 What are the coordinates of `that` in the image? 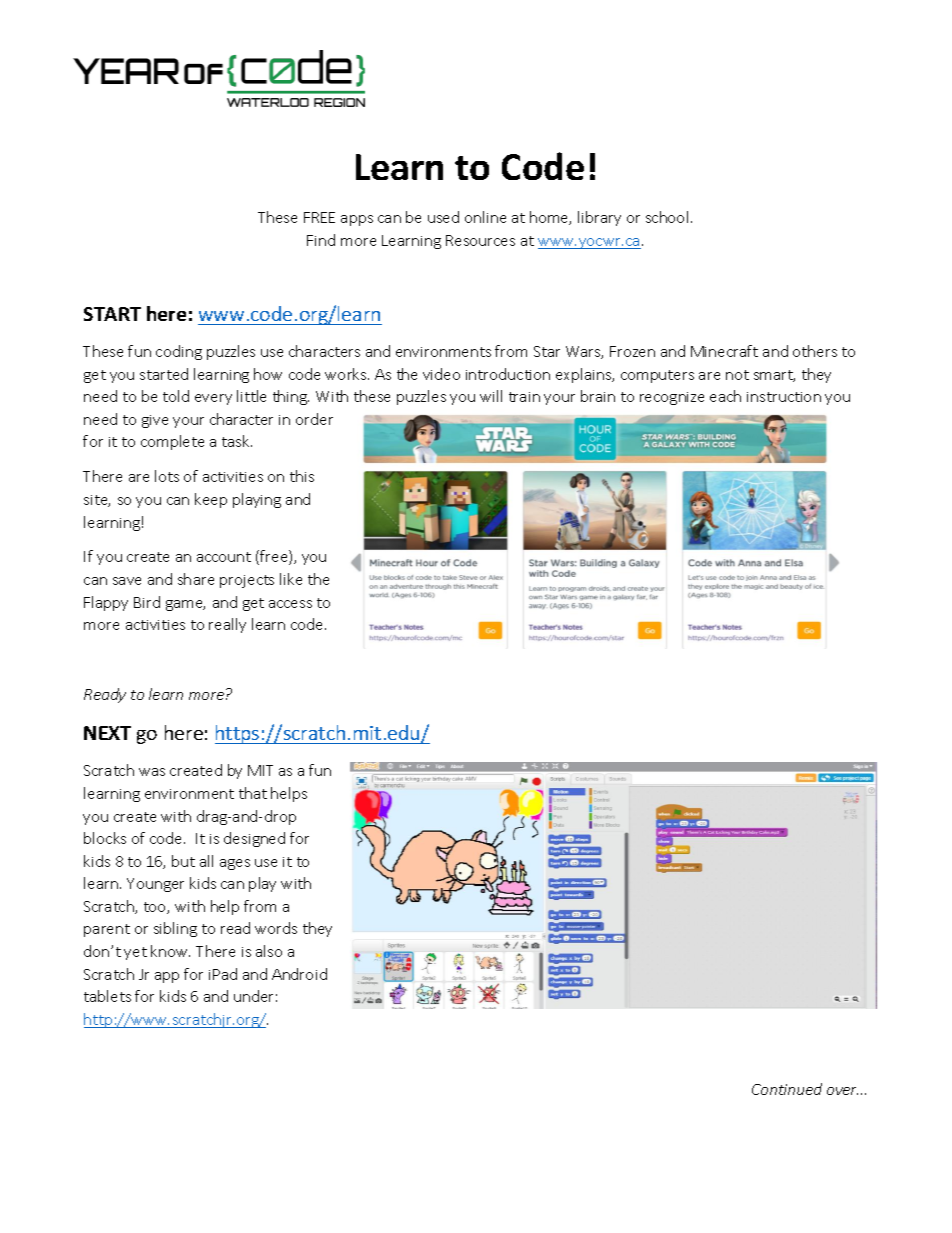 It's located at (253, 793).
